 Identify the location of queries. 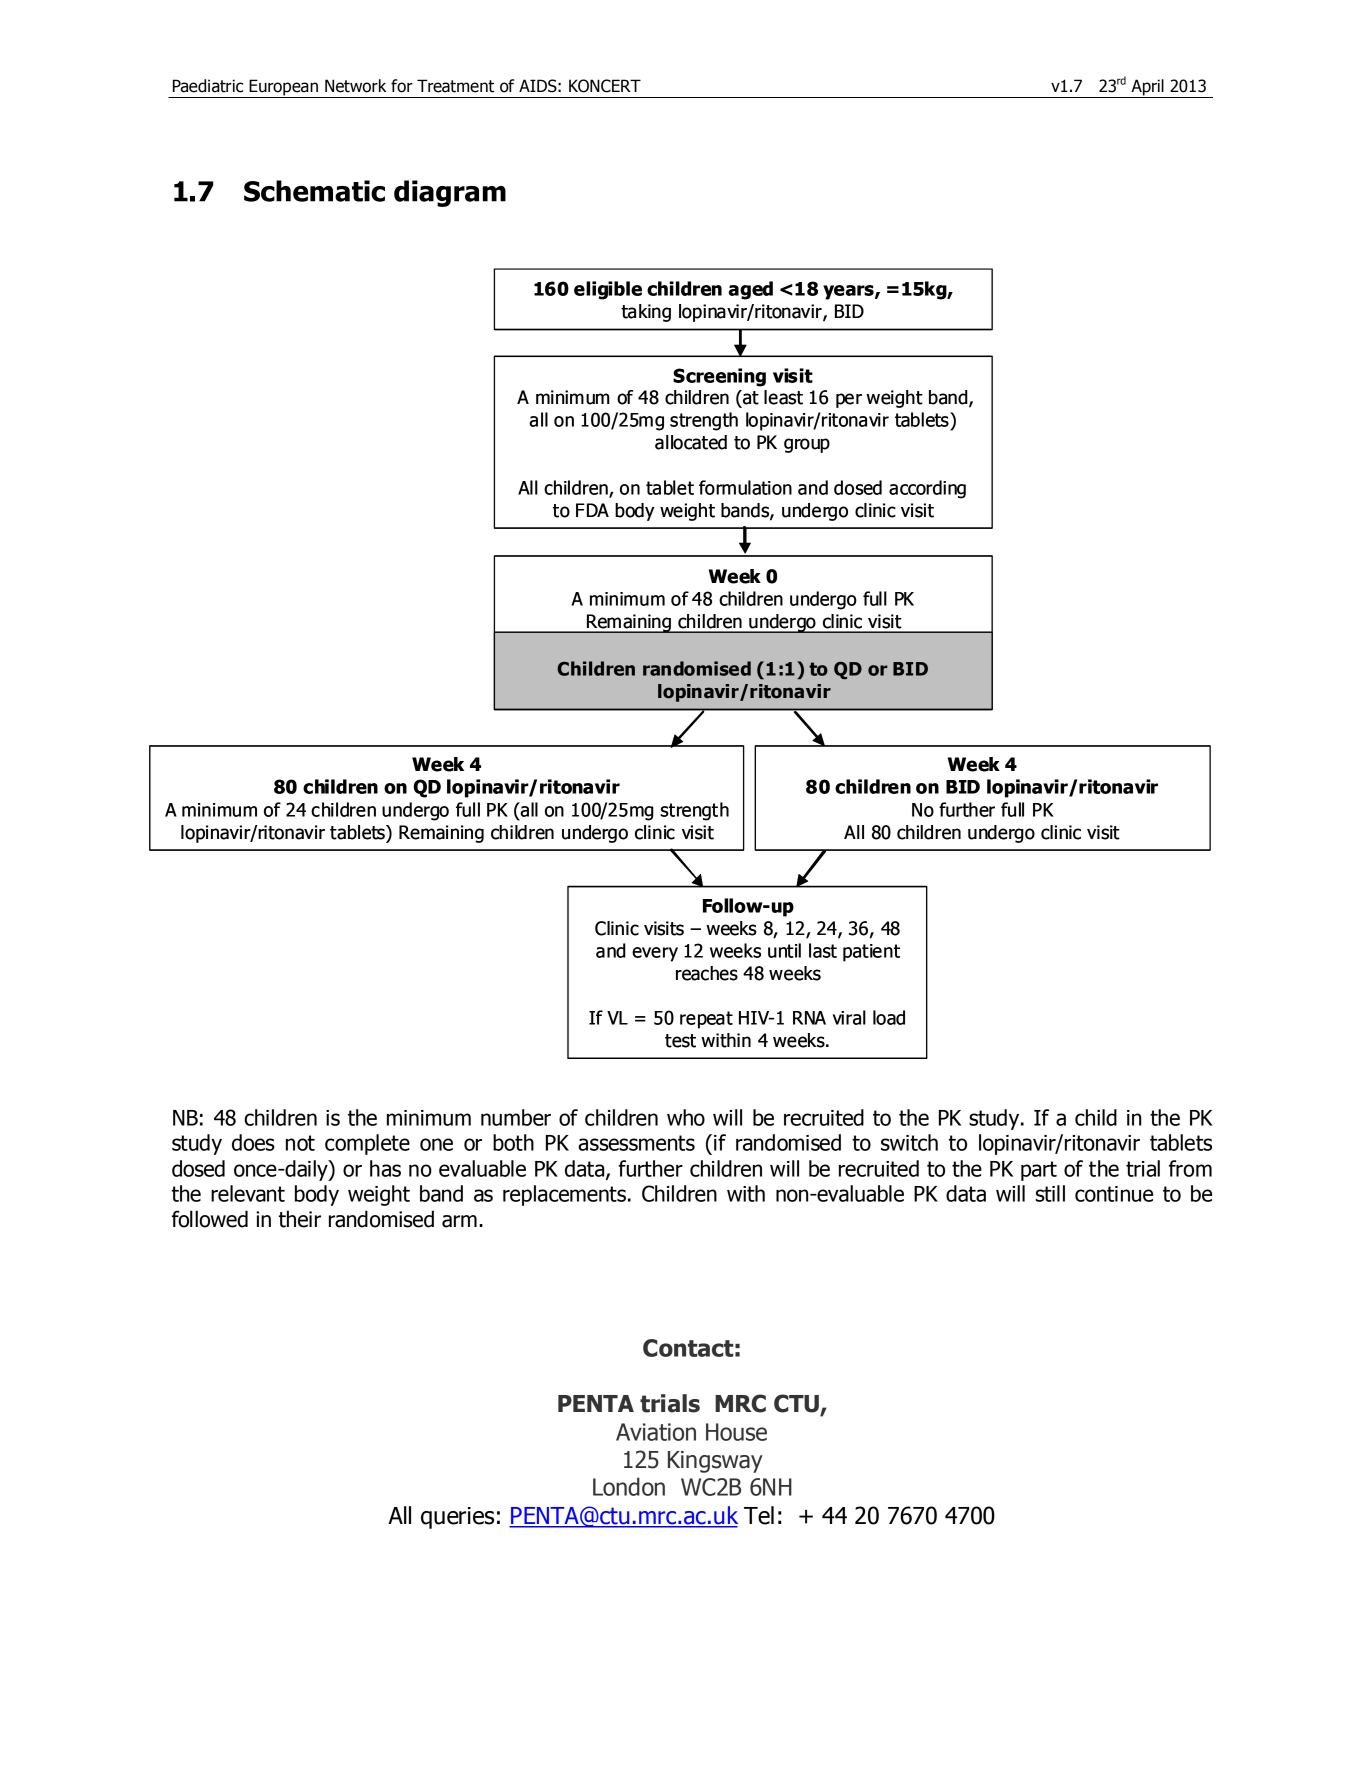
(457, 1518).
